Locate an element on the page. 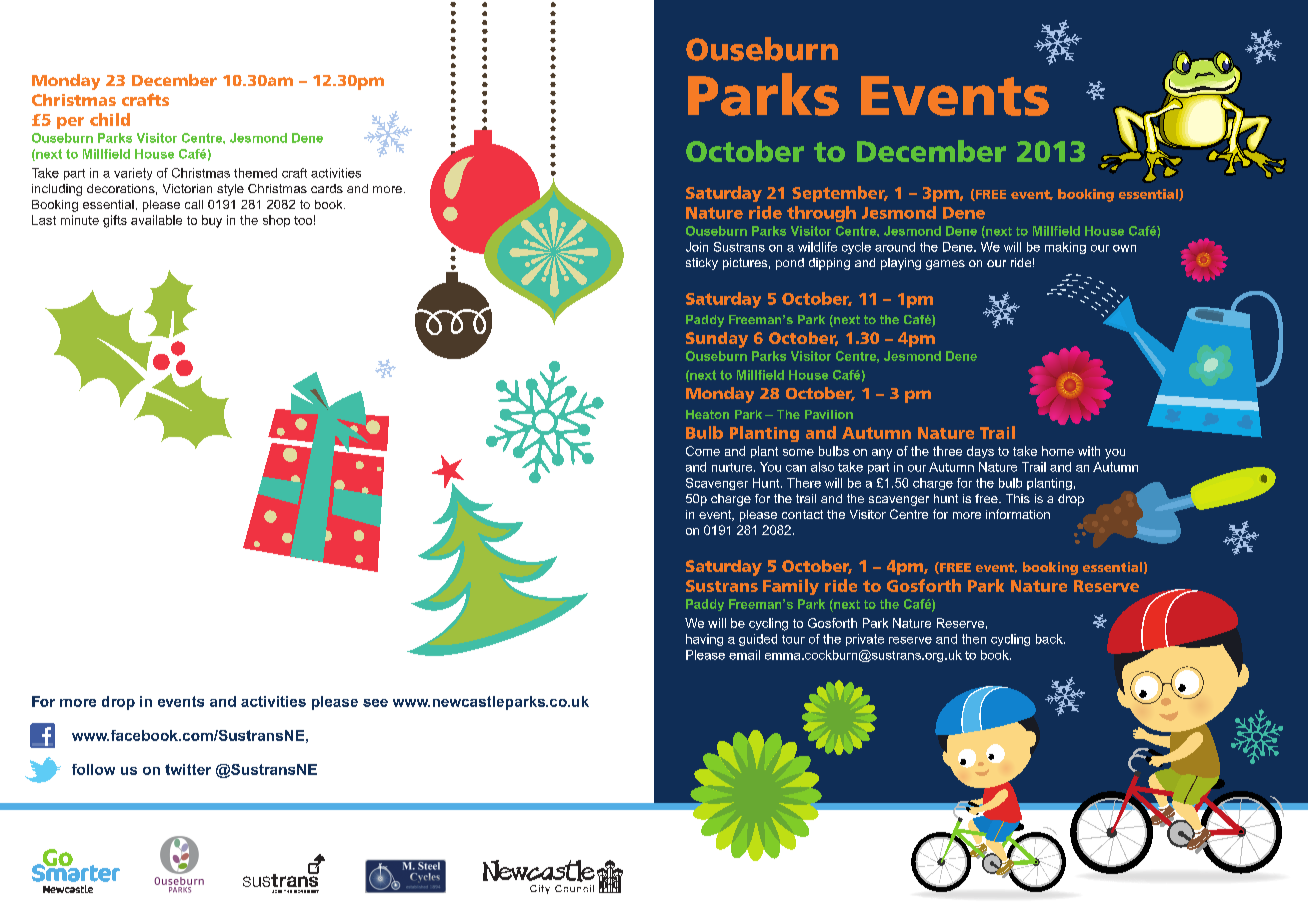 The image size is (1308, 924). Sunday is located at coordinates (717, 340).
